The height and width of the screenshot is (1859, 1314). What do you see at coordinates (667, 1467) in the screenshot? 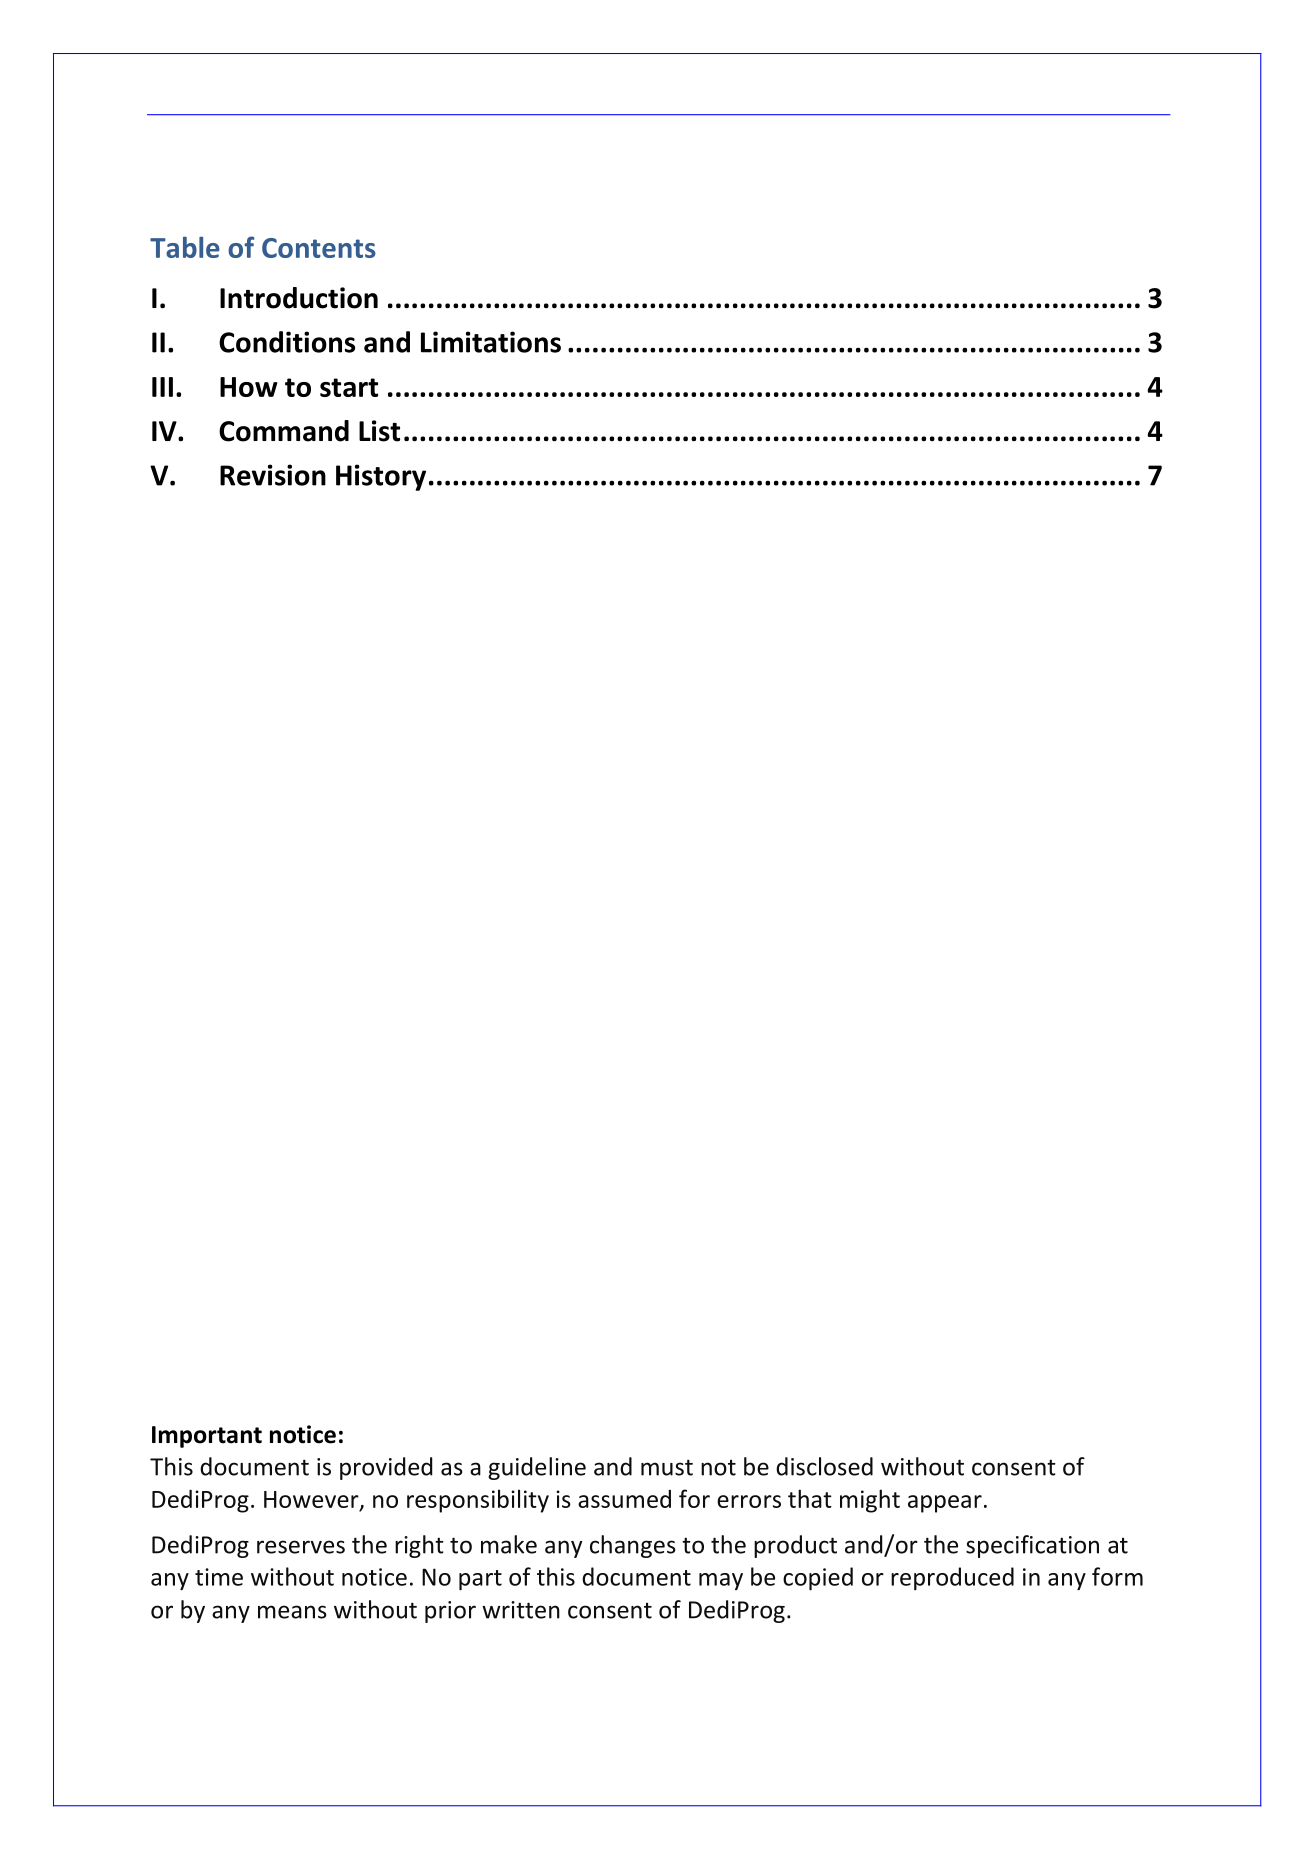
I see `must` at bounding box center [667, 1467].
